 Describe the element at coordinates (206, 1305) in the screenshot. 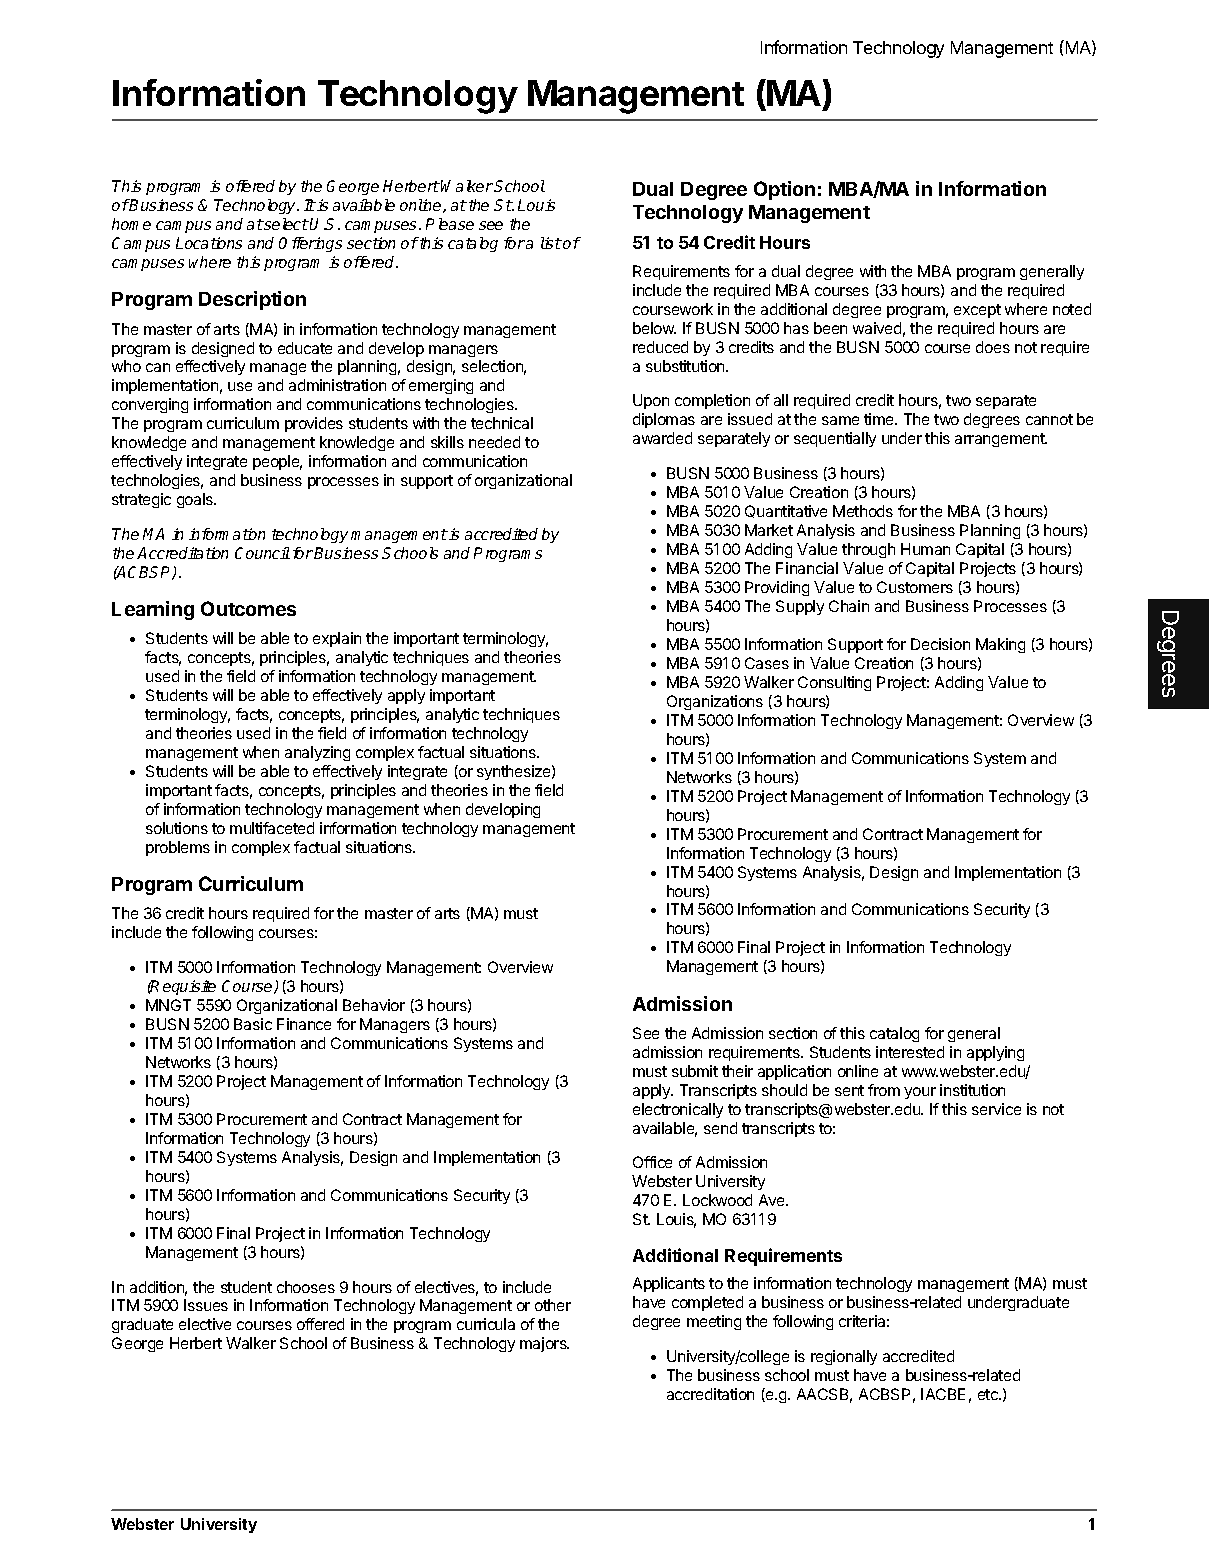

I see `Issues` at that location.
